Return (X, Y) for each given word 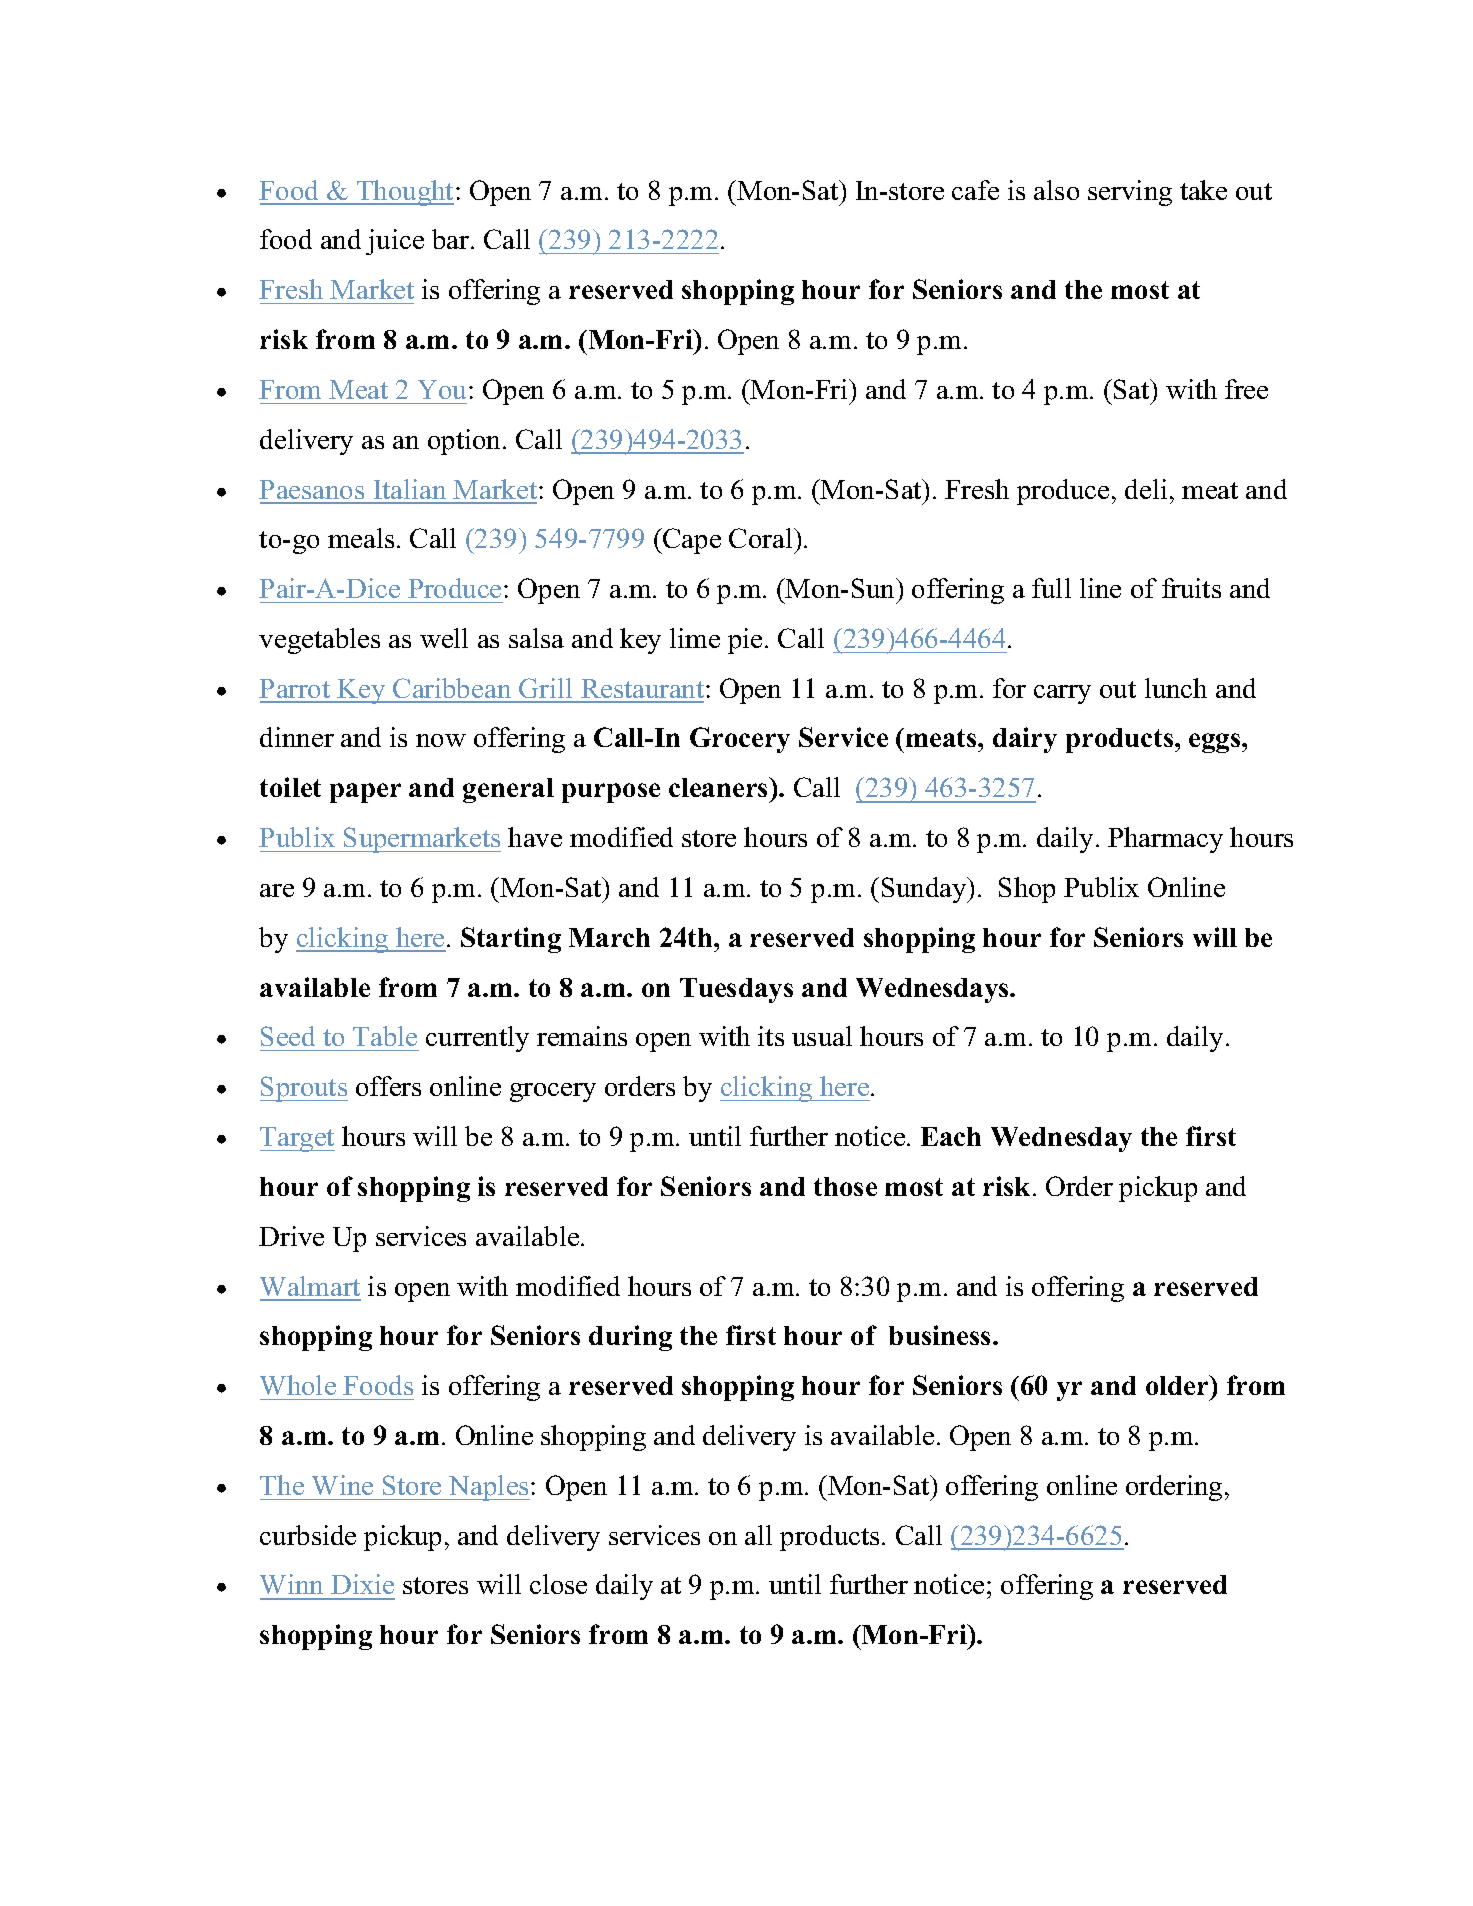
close (558, 1584)
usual (822, 1036)
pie (745, 641)
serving (1130, 193)
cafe (975, 190)
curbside (308, 1535)
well (444, 638)
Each (951, 1136)
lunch (1176, 688)
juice (395, 242)
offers (388, 1086)
